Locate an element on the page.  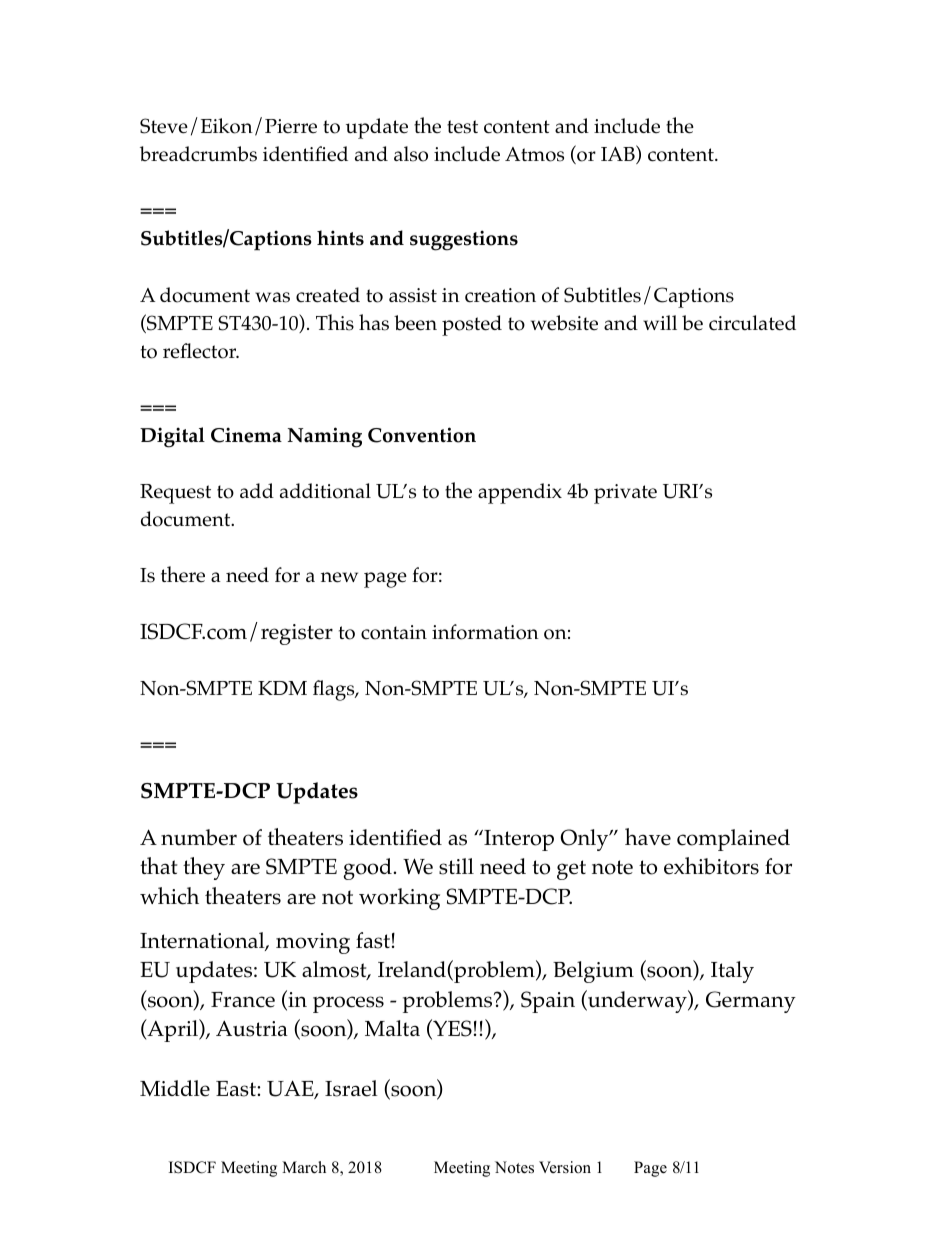
Version is located at coordinates (565, 1167).
